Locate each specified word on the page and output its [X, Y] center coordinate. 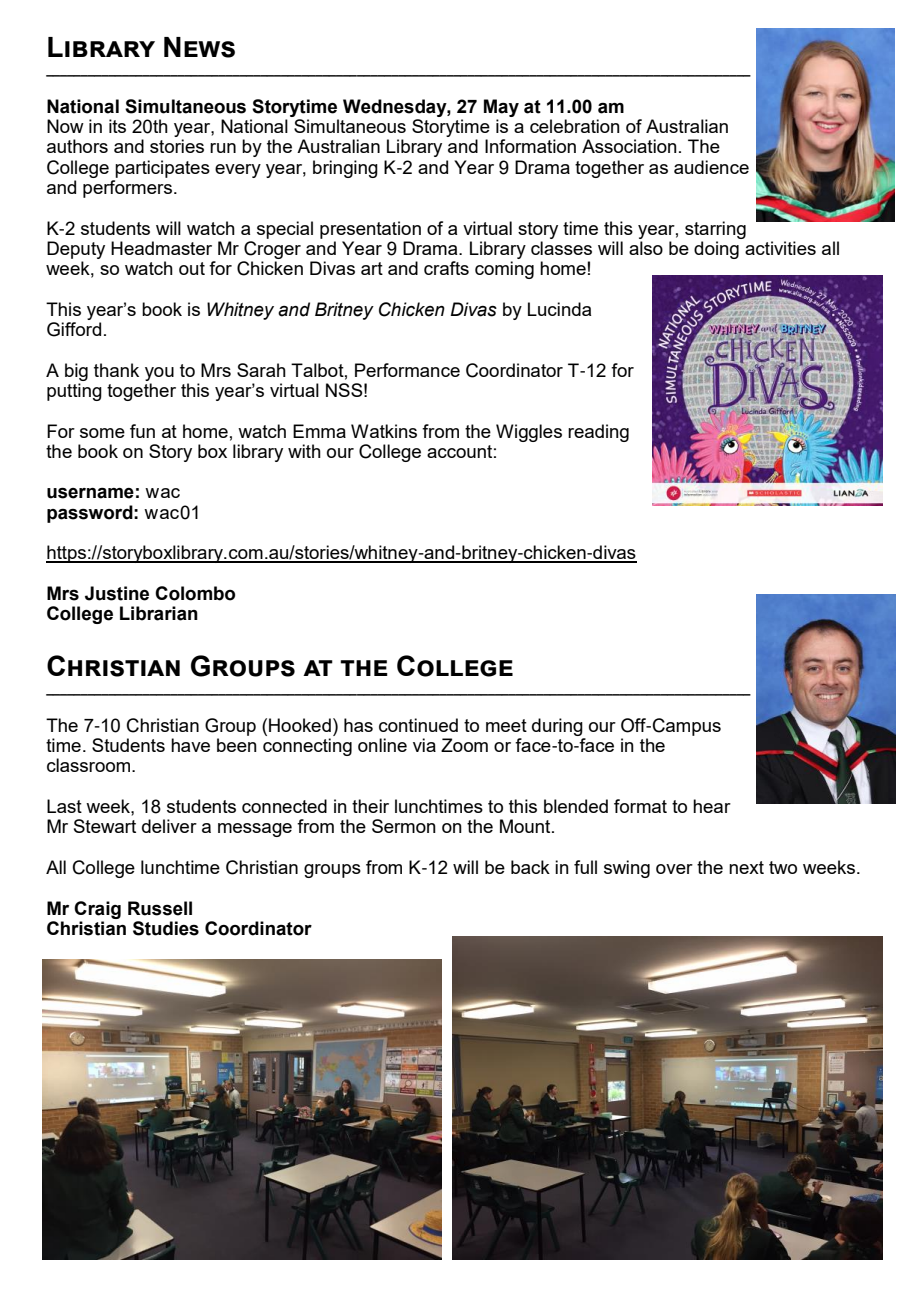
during [557, 727]
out [192, 268]
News [199, 47]
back [530, 867]
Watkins [384, 431]
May [501, 108]
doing [716, 250]
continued [418, 725]
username [90, 493]
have [190, 745]
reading [598, 433]
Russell [160, 908]
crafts [446, 268]
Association [629, 146]
